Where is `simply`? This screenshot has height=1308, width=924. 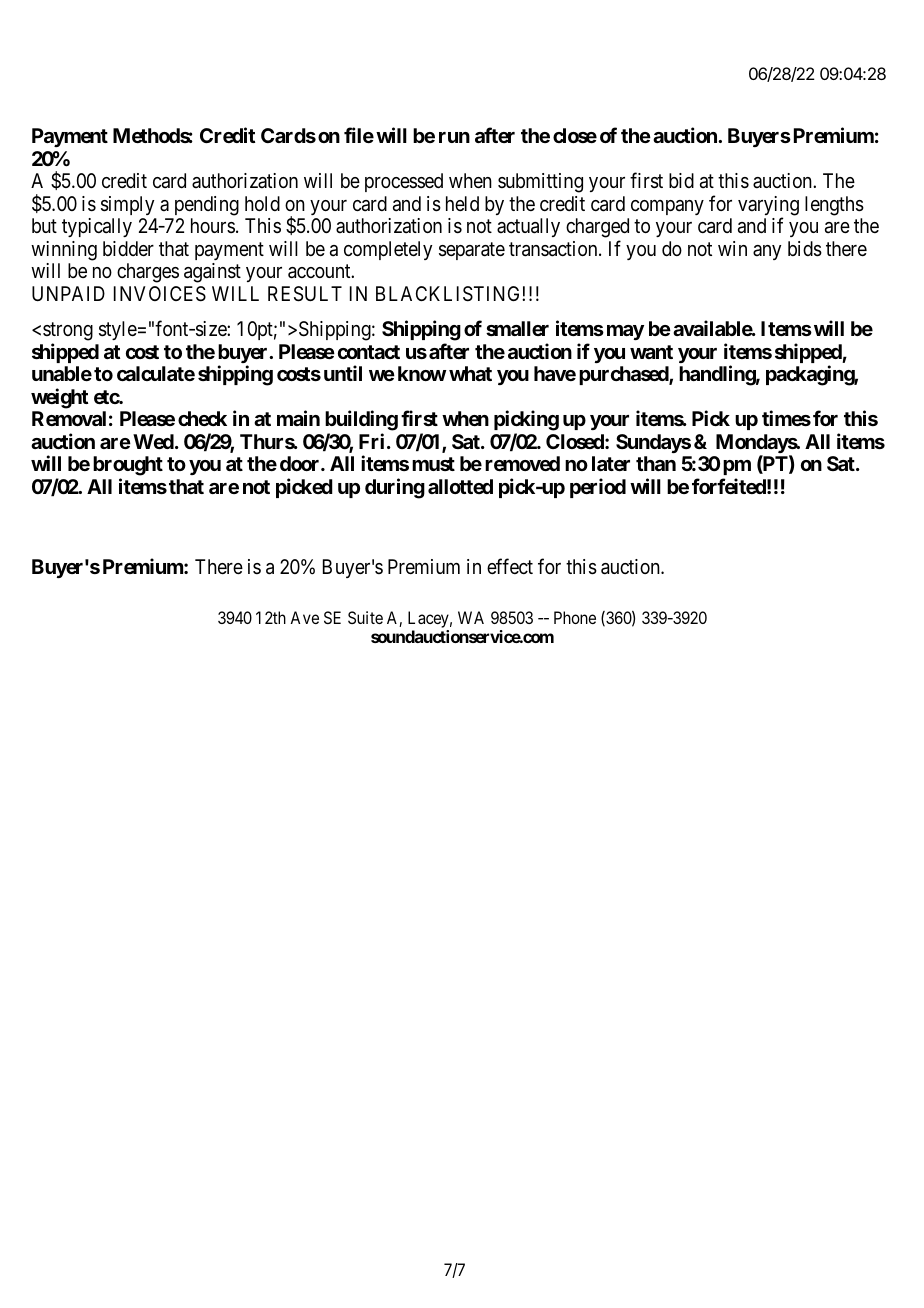 simply is located at coordinates (127, 205).
